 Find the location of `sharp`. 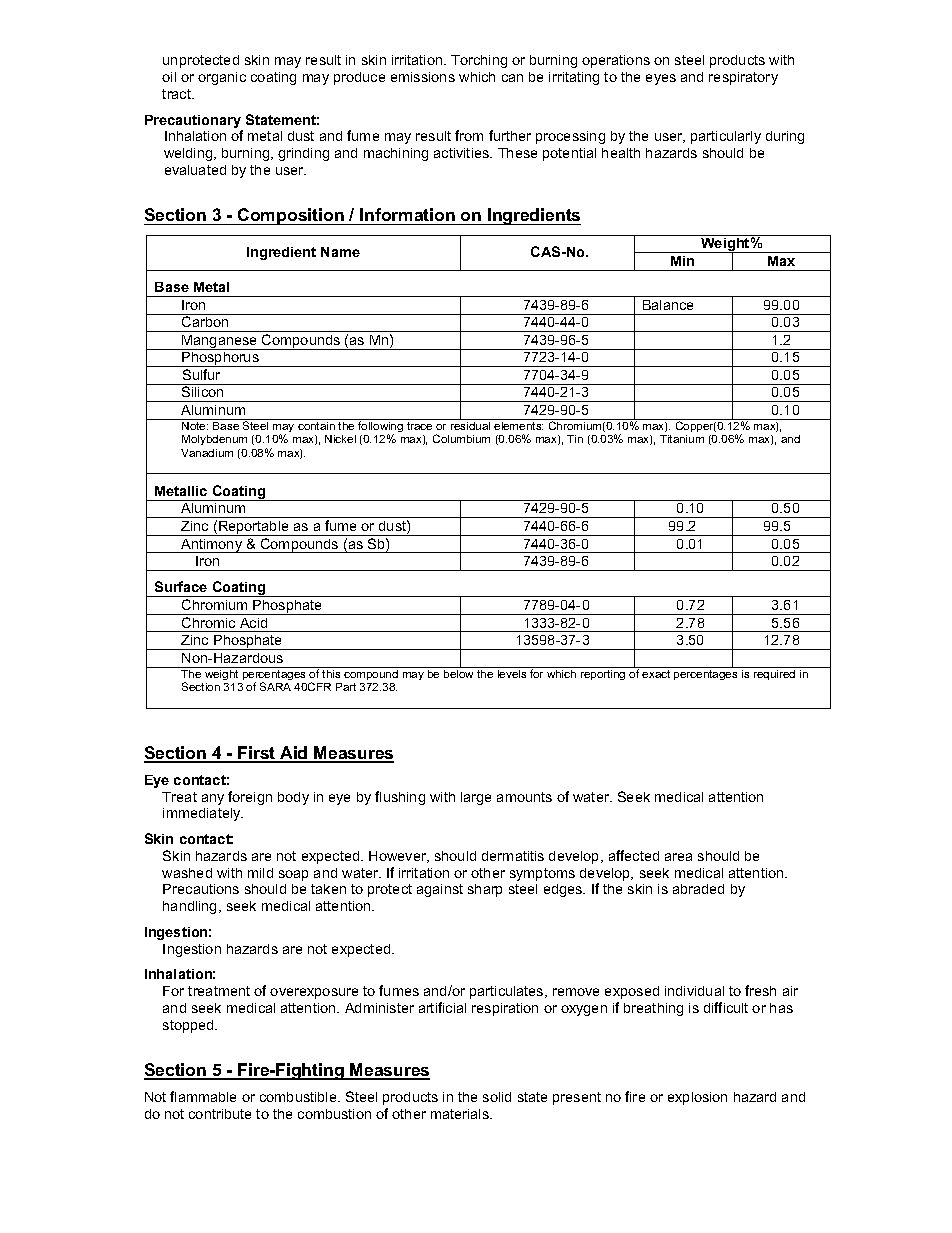

sharp is located at coordinates (485, 890).
